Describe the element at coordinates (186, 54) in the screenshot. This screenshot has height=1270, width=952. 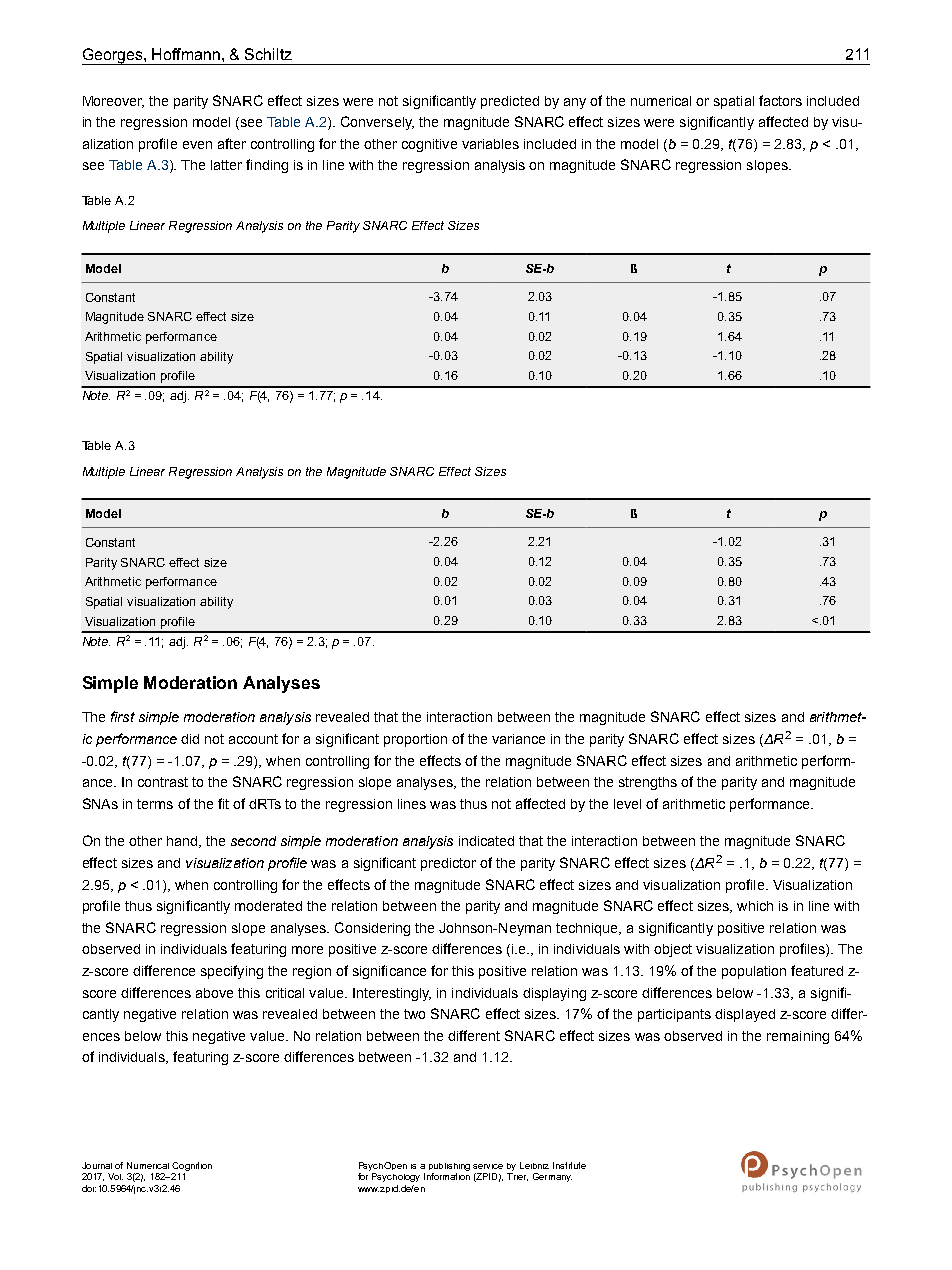
I see `Hoffmann` at that location.
